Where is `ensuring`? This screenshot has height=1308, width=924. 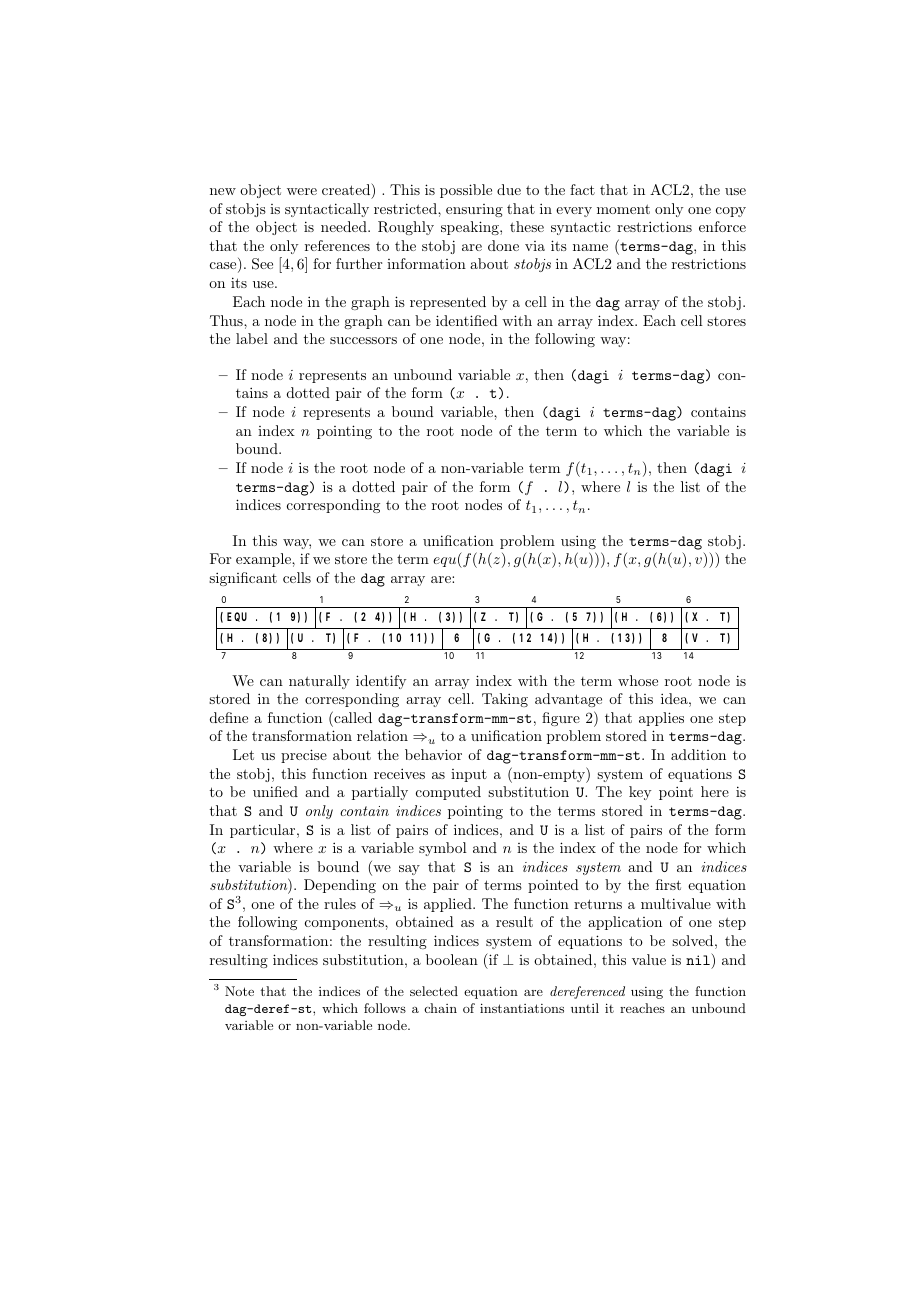 ensuring is located at coordinates (474, 210).
